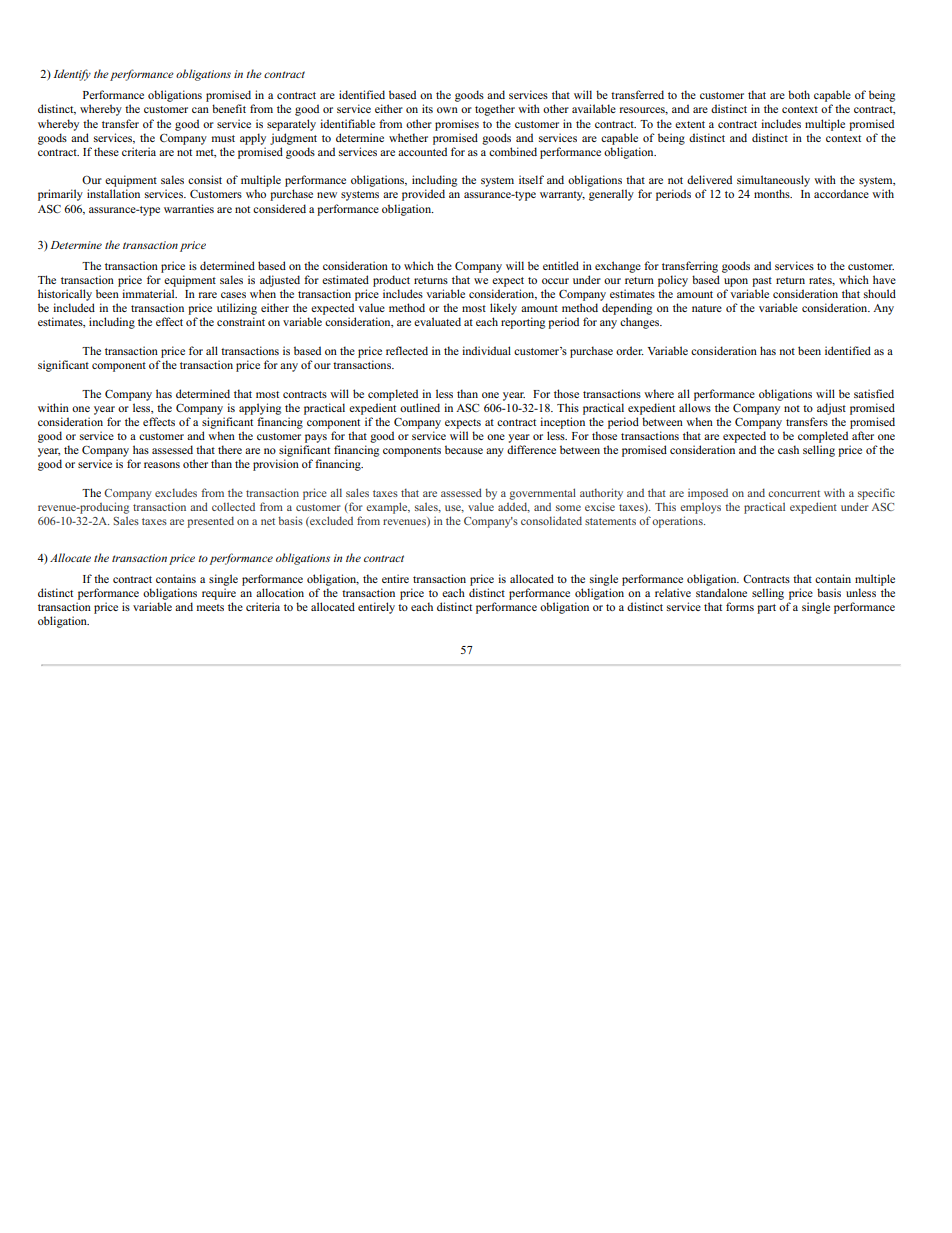  Describe the element at coordinates (241, 321) in the screenshot. I see `constraint` at that location.
